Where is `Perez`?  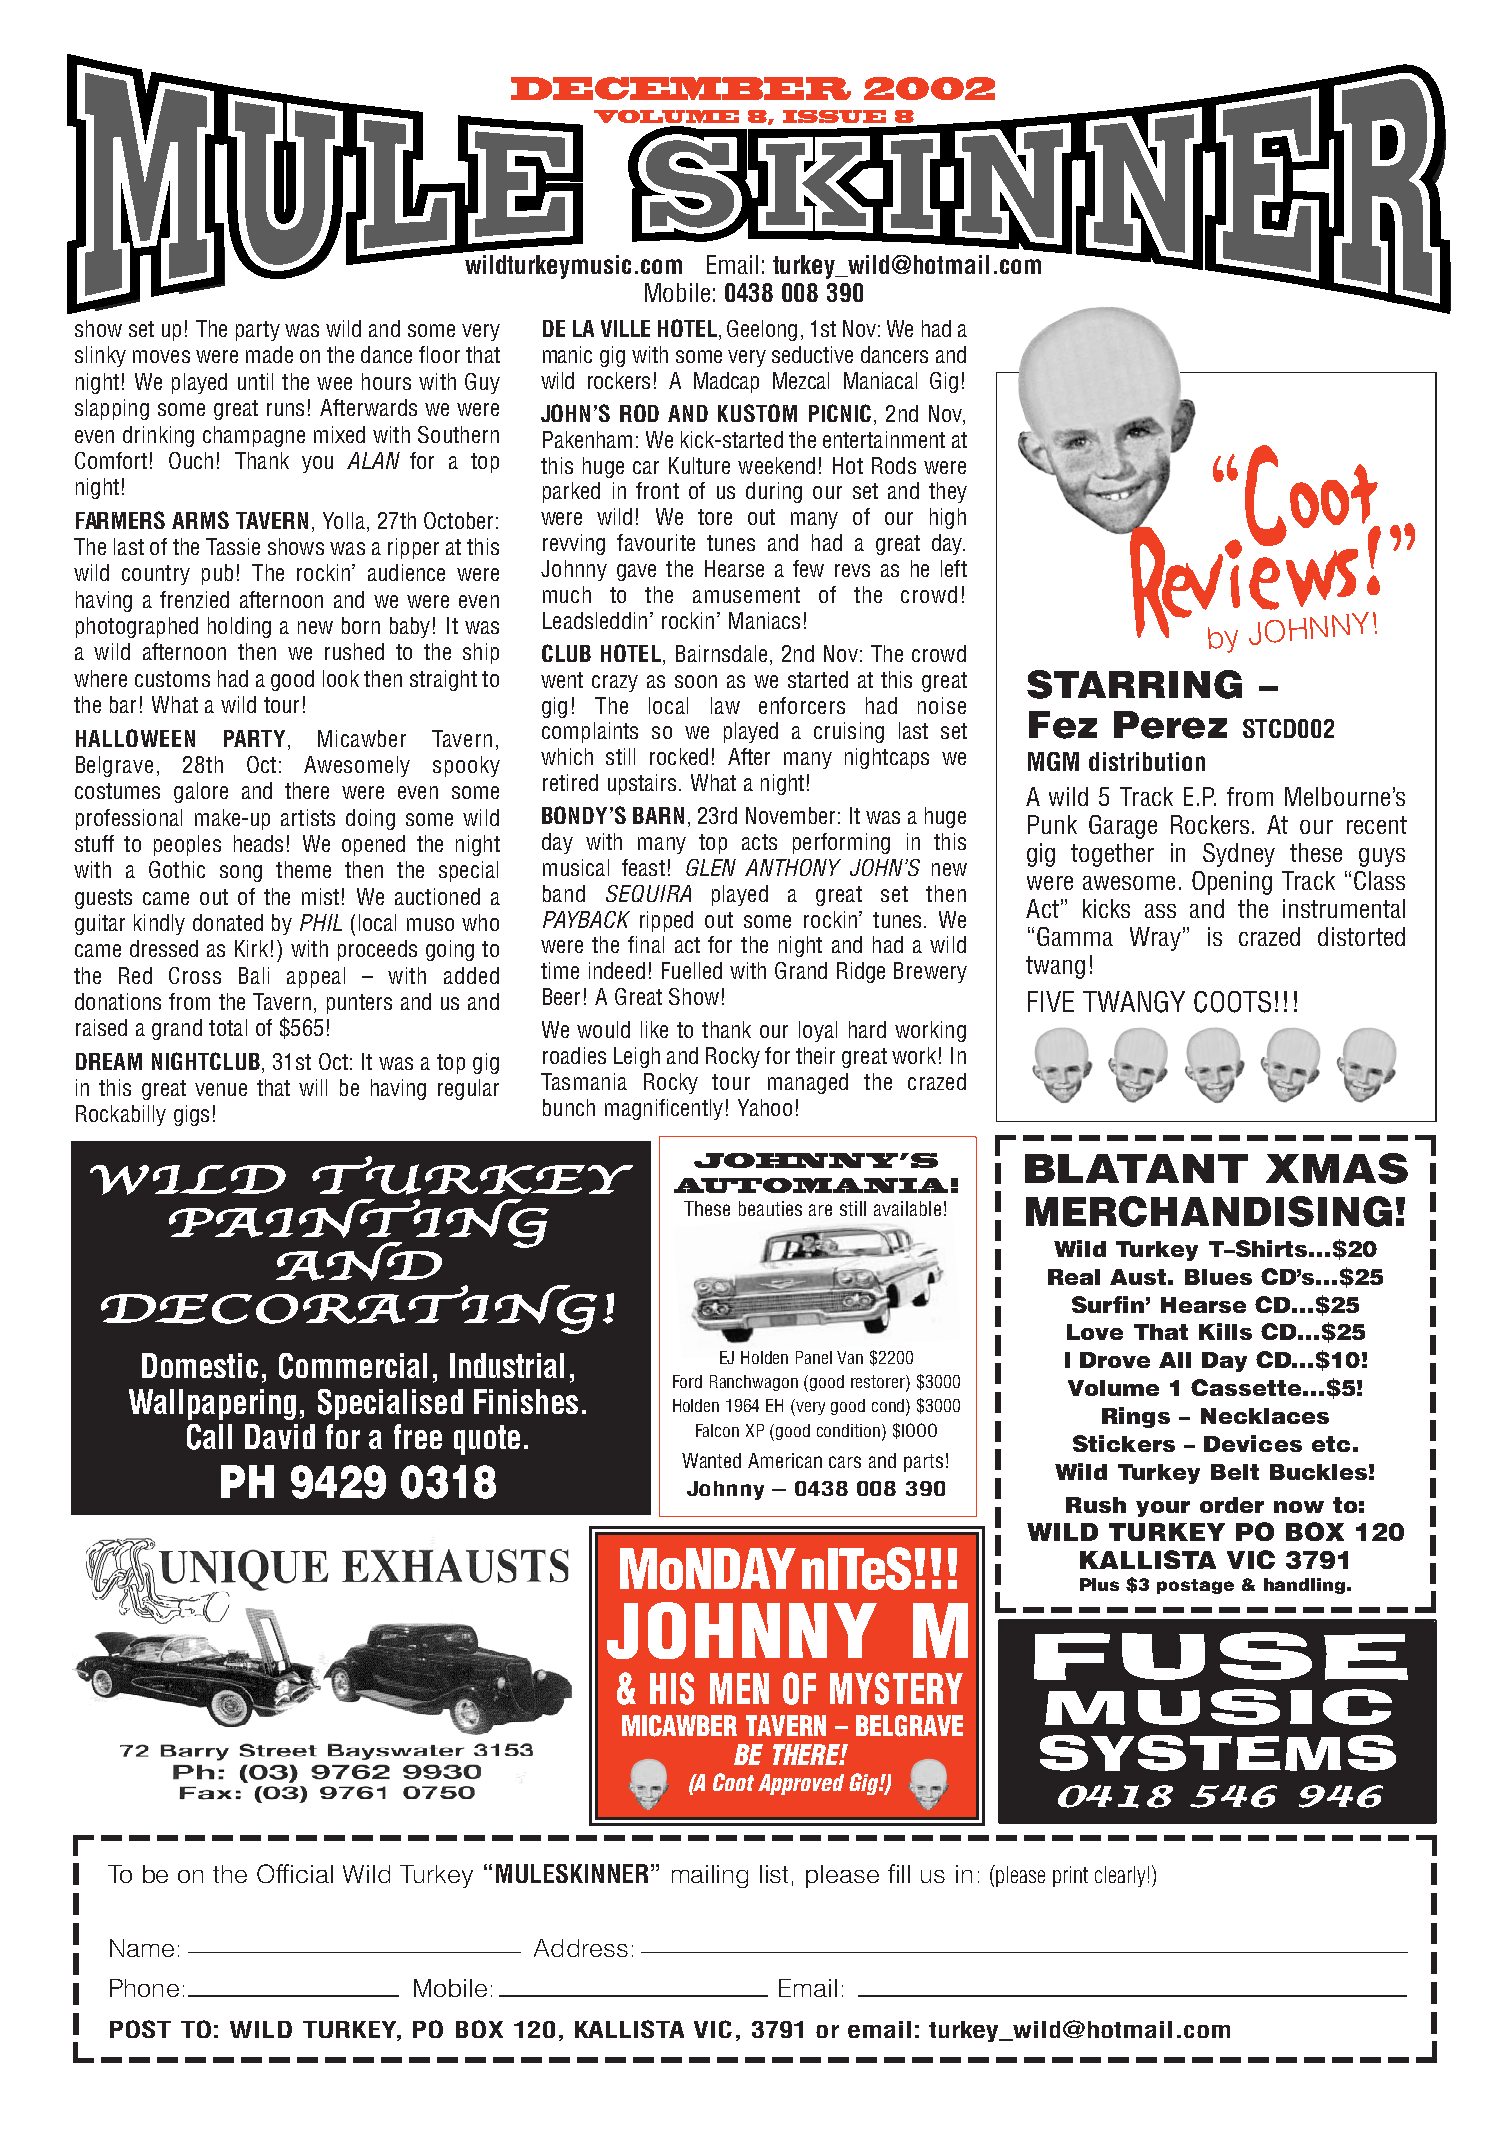 Perez is located at coordinates (1170, 725).
